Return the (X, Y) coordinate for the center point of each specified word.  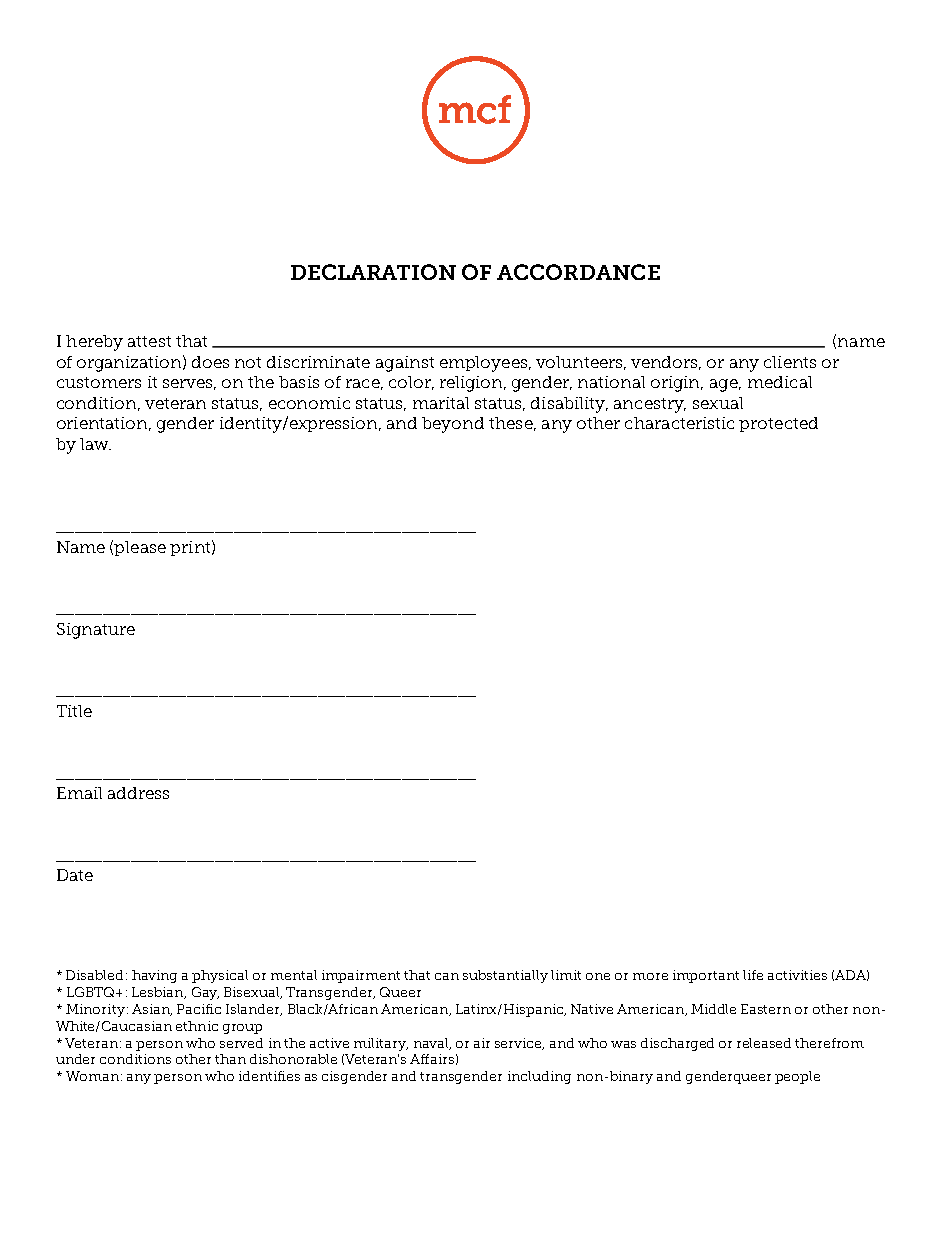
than (230, 1059)
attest (149, 341)
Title (74, 711)
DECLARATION (373, 272)
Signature (96, 631)
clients (790, 362)
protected (778, 424)
